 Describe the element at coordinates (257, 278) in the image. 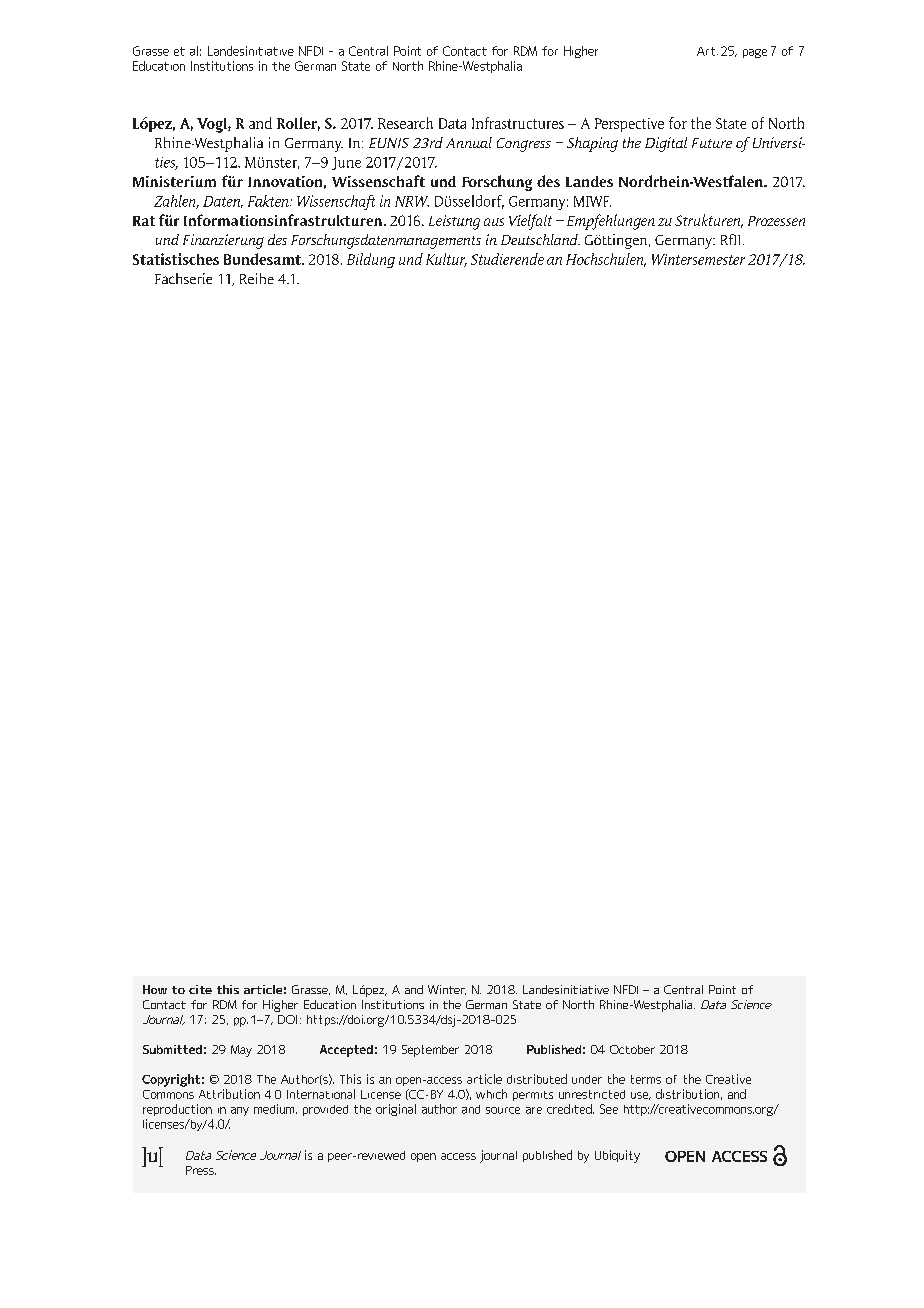

I see `Reihe` at that location.
